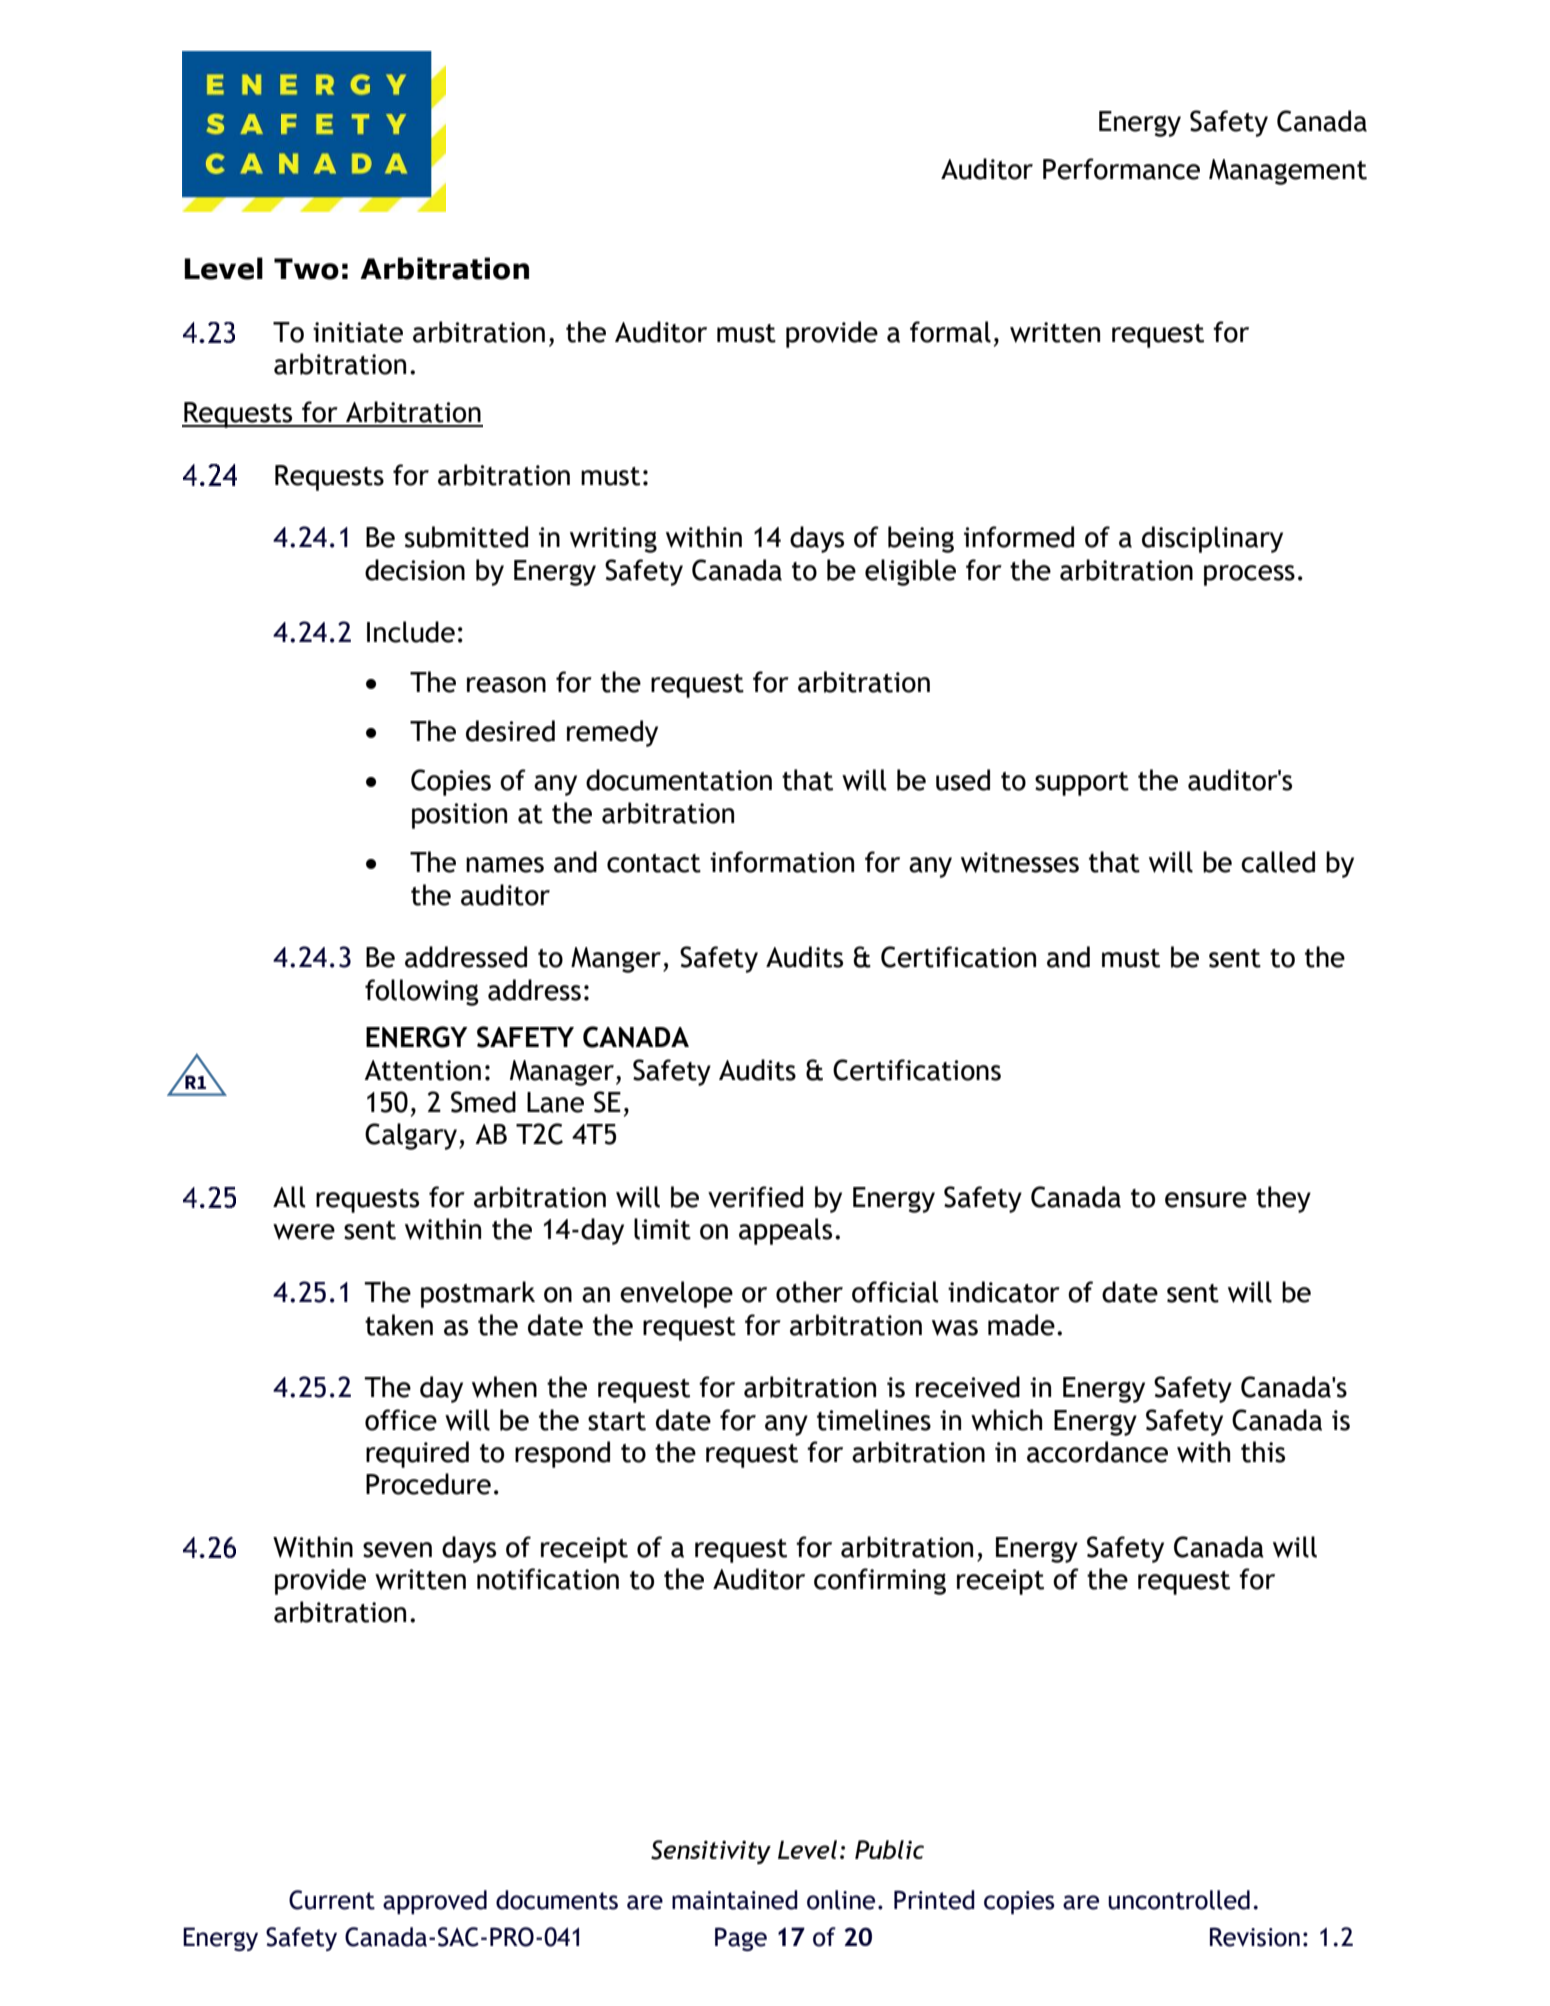  I want to click on online, so click(841, 1900).
